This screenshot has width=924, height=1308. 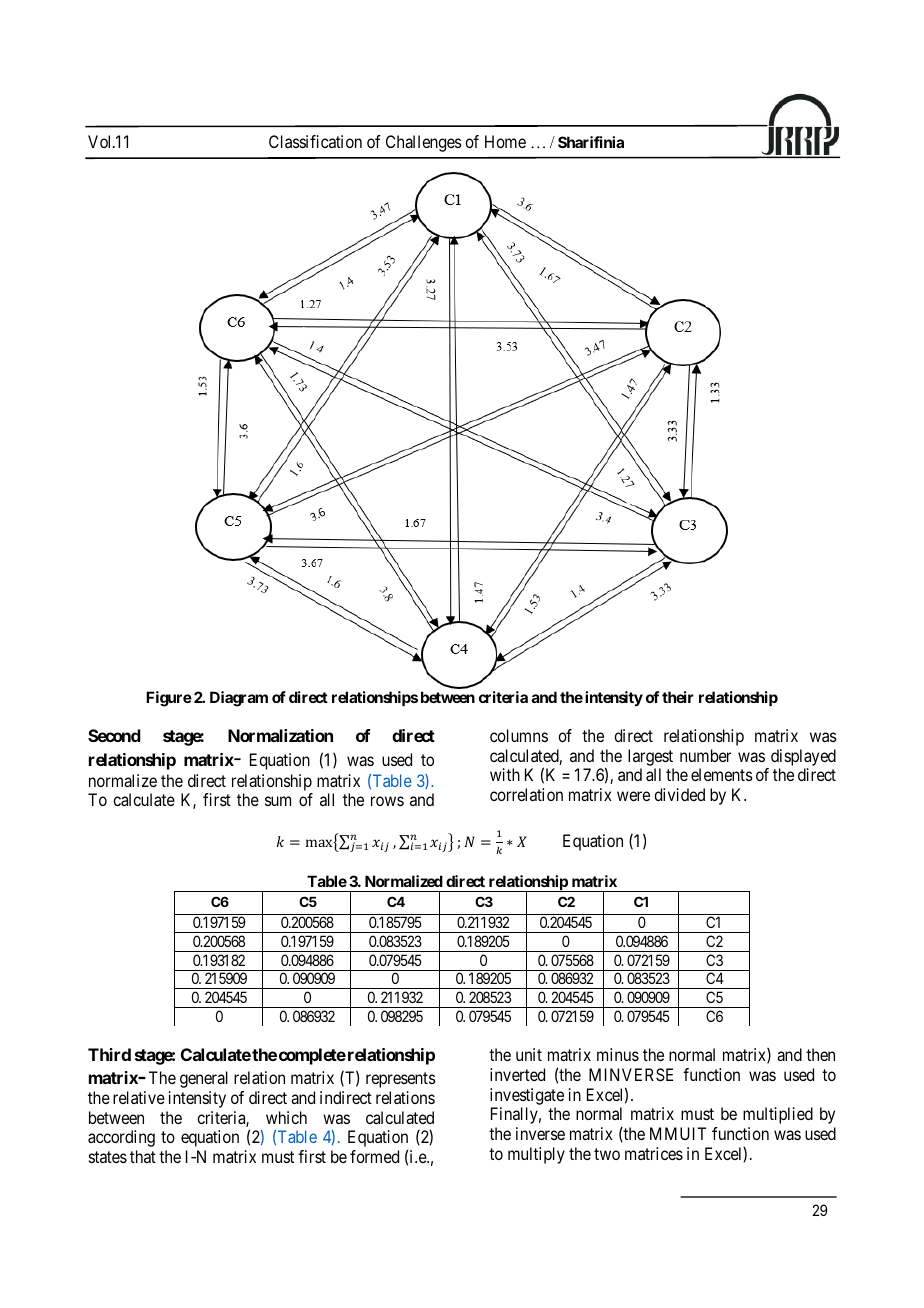 I want to click on displayed, so click(x=803, y=757).
